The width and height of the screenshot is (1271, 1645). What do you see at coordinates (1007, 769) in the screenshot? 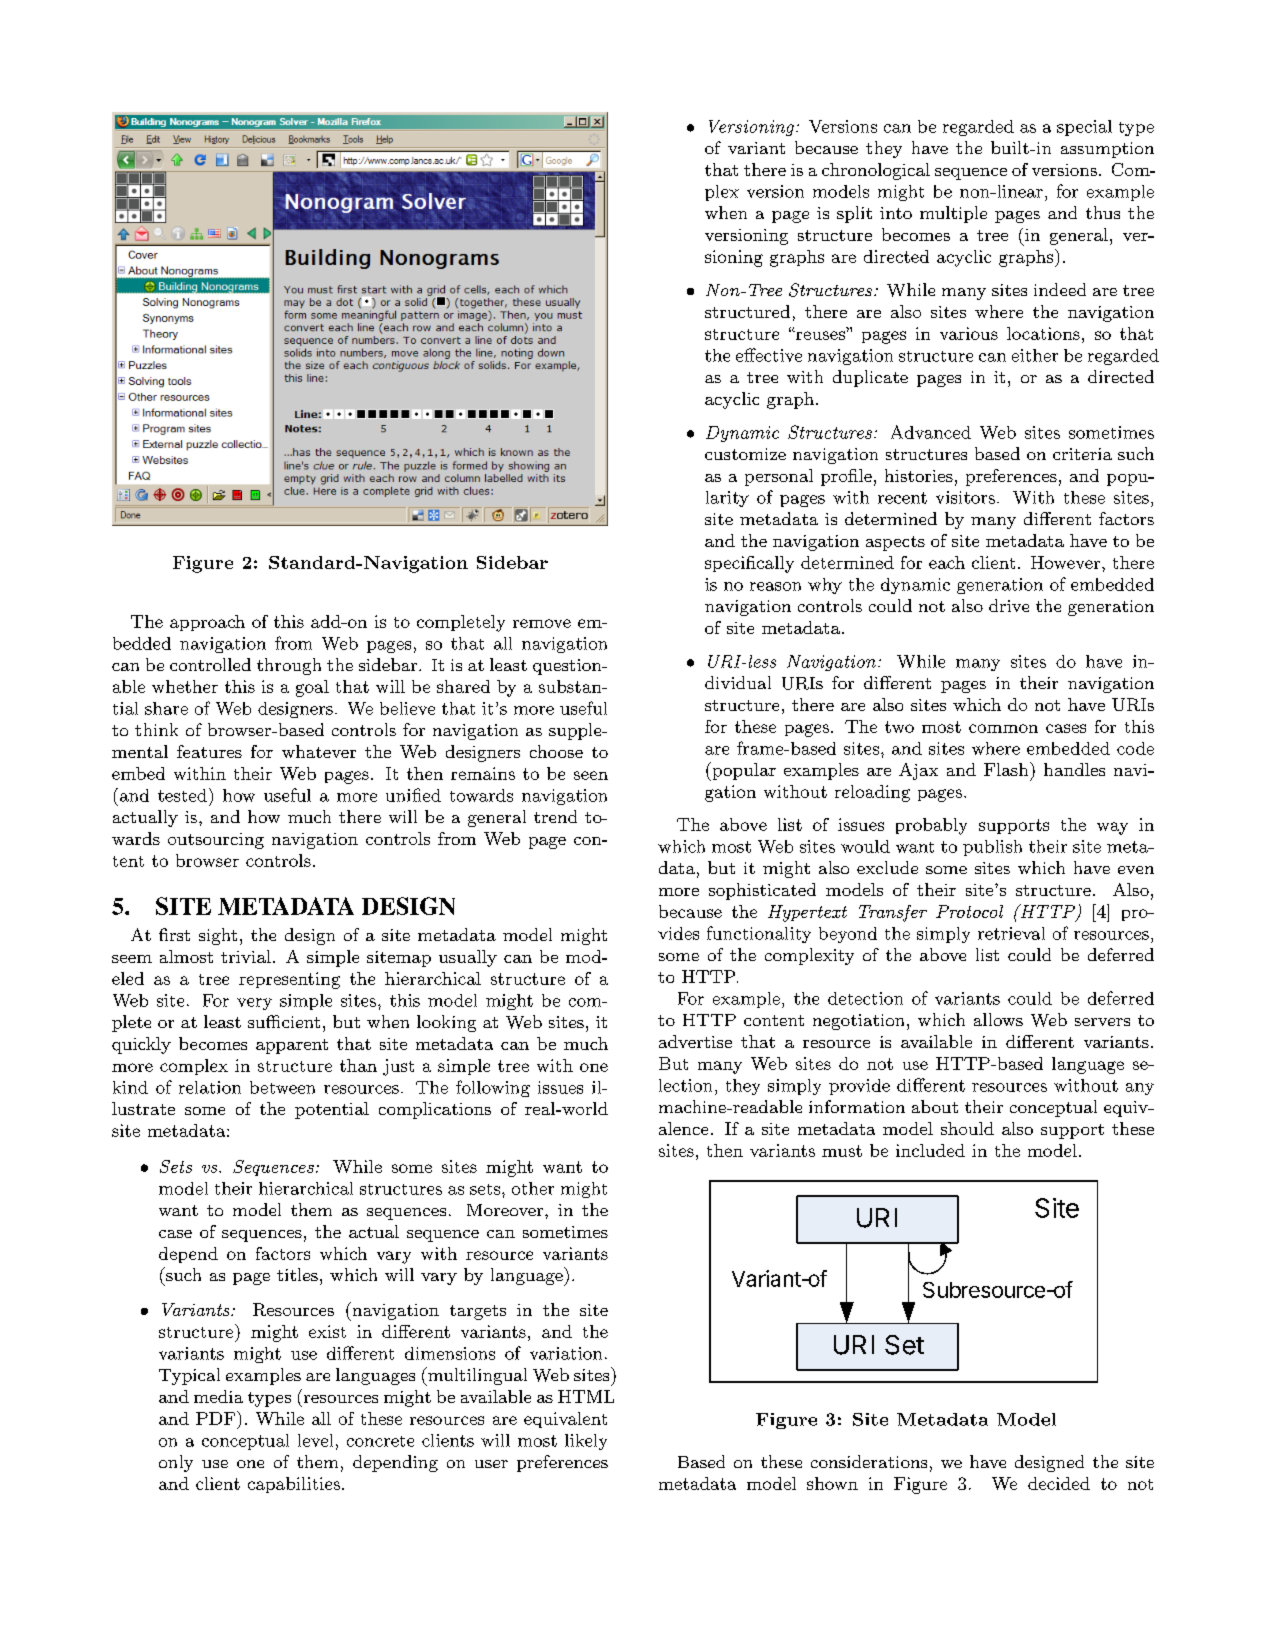
I see `Flash` at bounding box center [1007, 769].
